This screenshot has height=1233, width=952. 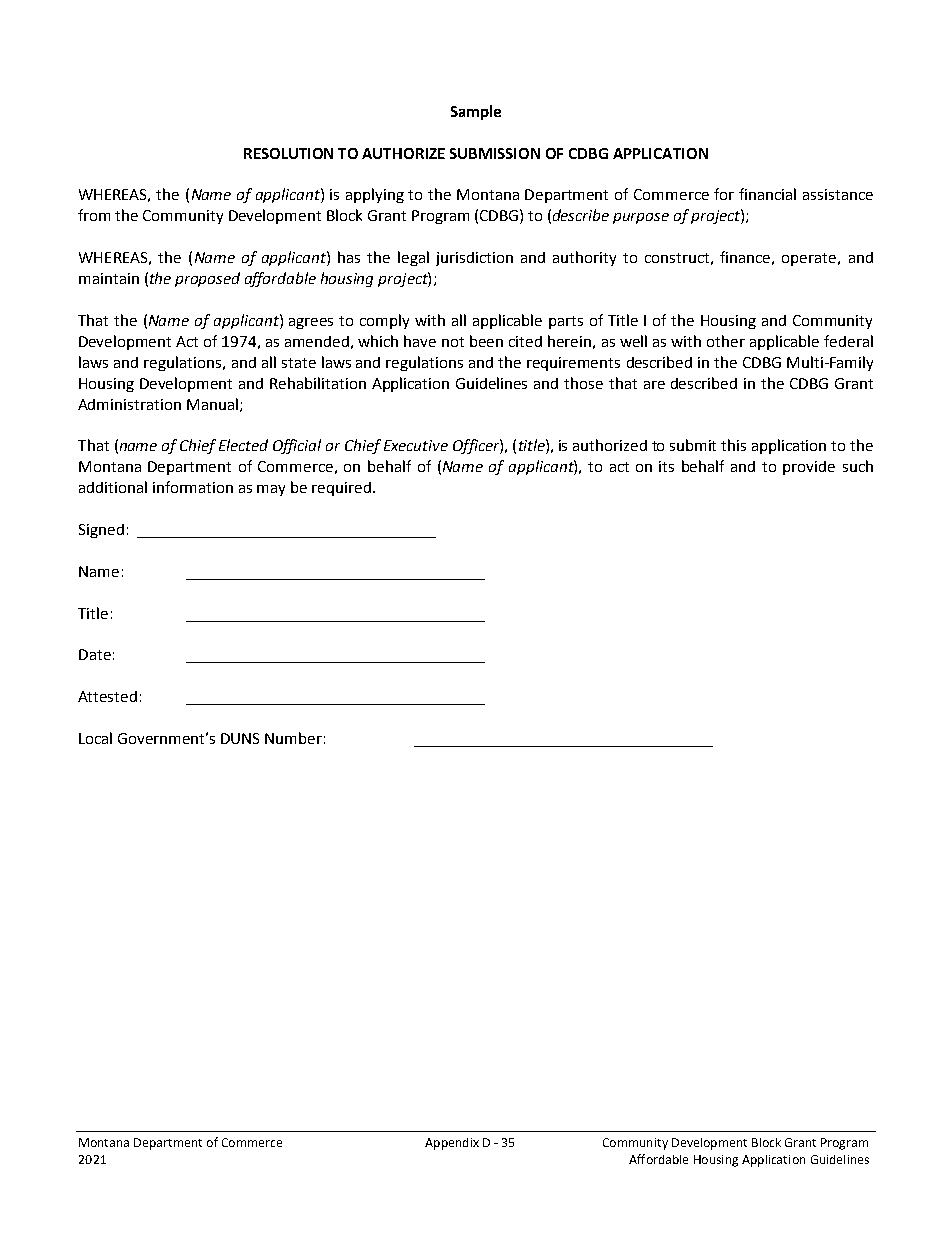 What do you see at coordinates (858, 466) in the screenshot?
I see `such` at bounding box center [858, 466].
